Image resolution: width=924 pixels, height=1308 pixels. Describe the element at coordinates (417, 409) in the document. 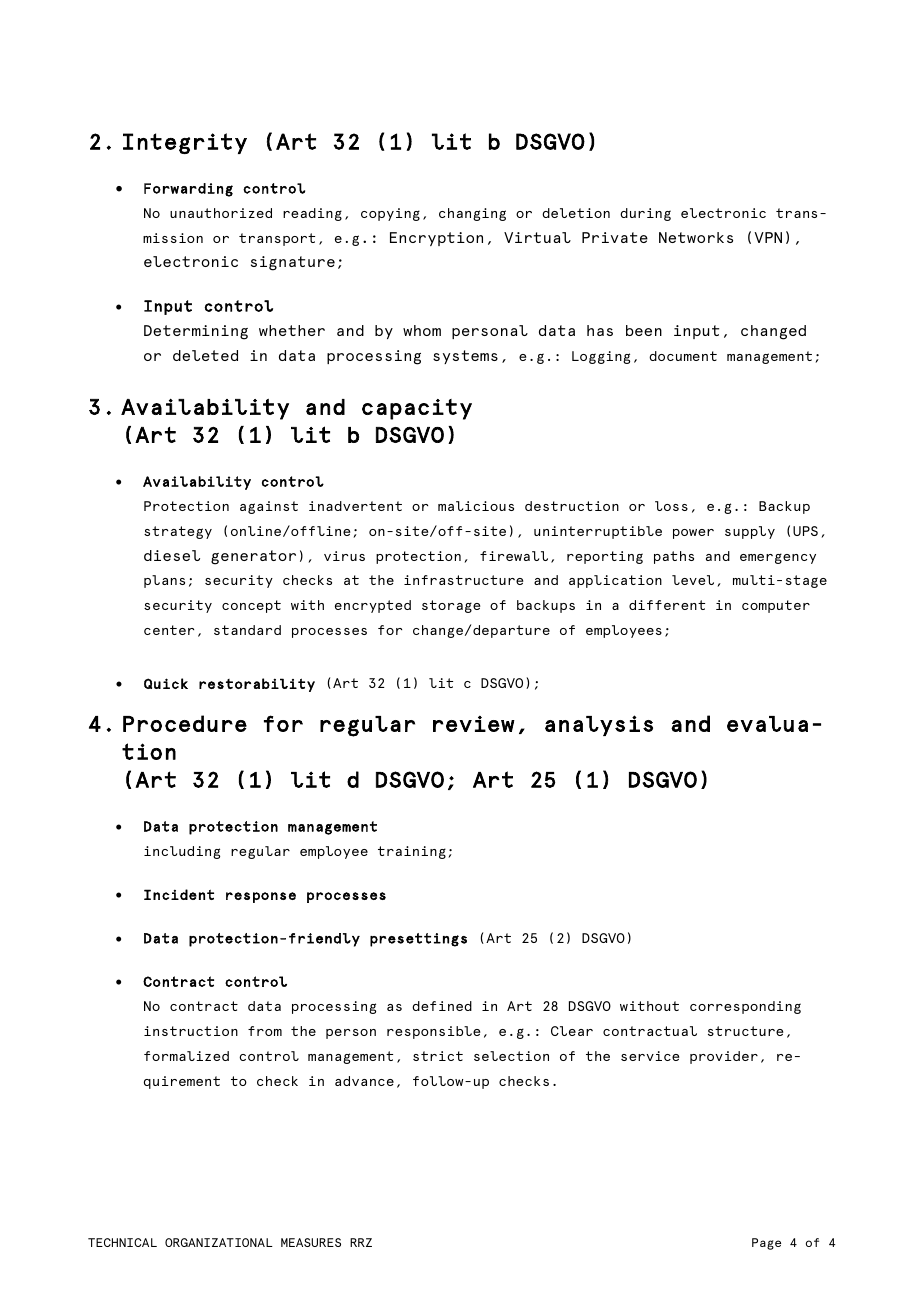

I see `capacity` at that location.
